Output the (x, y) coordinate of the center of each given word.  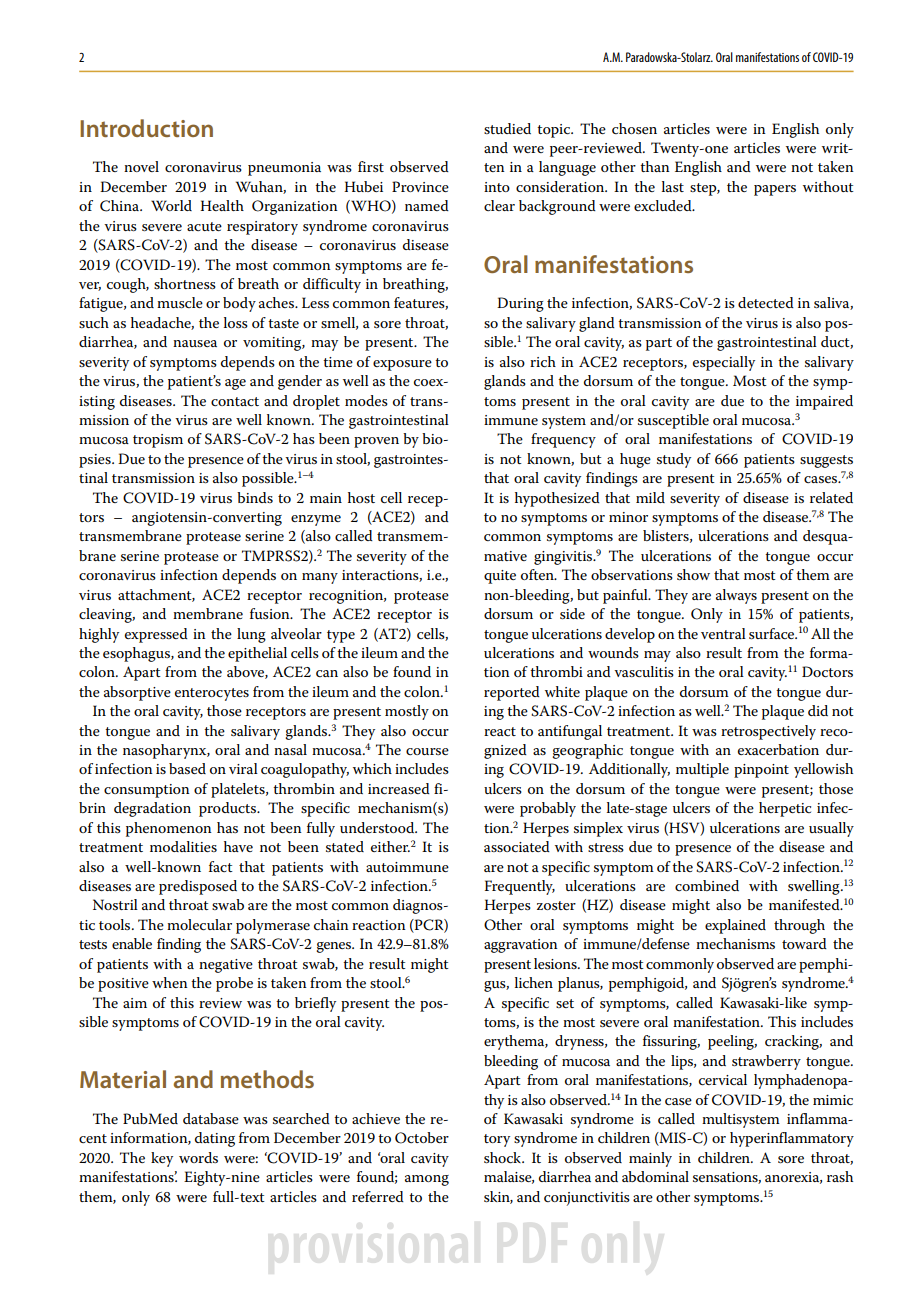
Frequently (520, 887)
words (198, 1157)
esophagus (137, 654)
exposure (402, 365)
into (497, 187)
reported (512, 693)
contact (235, 401)
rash (840, 1176)
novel (141, 166)
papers (775, 190)
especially (724, 363)
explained (735, 926)
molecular (199, 924)
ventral (723, 633)
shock (503, 1157)
